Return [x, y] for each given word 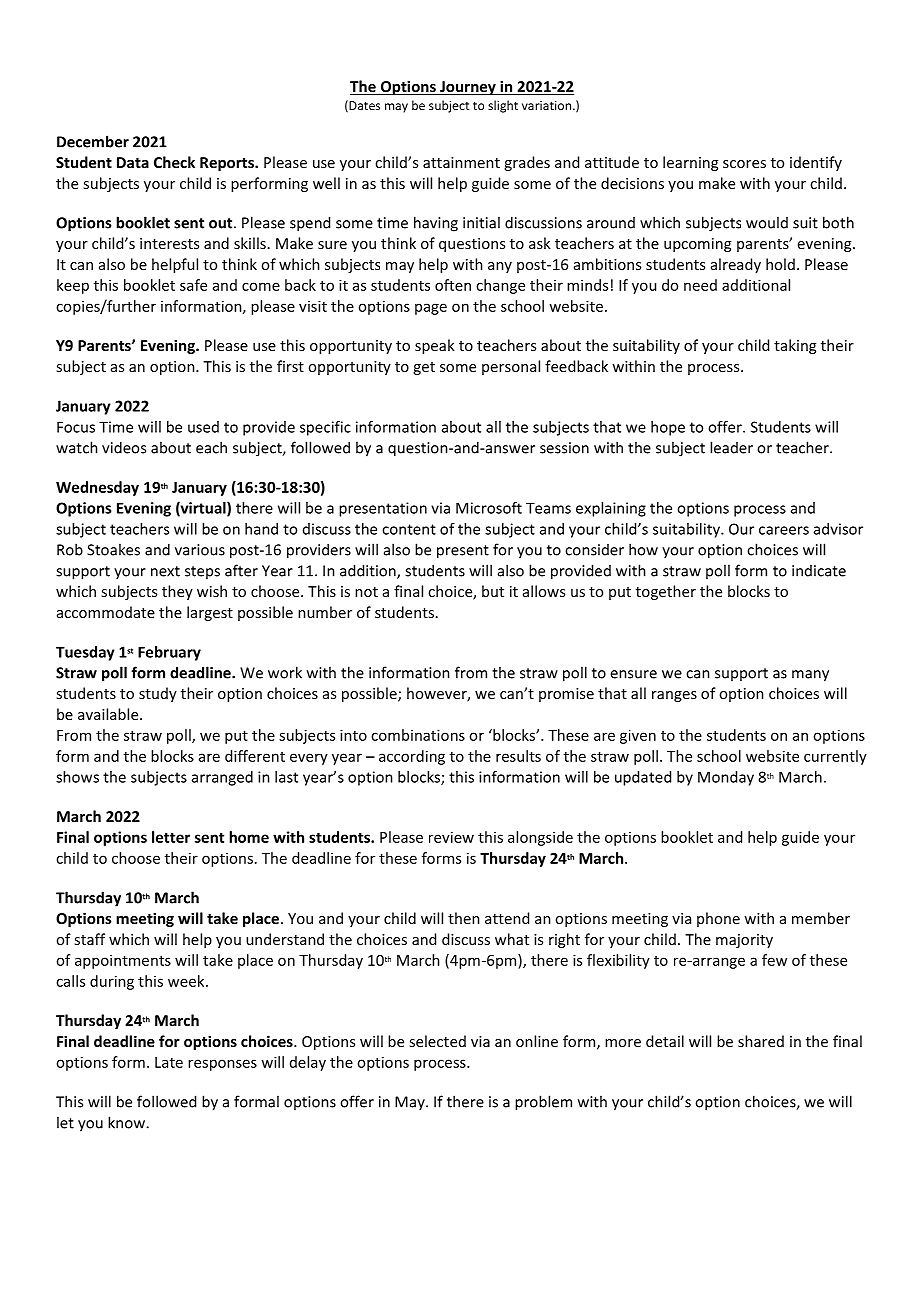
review [451, 837]
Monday [726, 778]
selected [437, 1041]
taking [795, 346]
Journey [468, 88]
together [666, 592]
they [177, 592]
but [493, 591]
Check [174, 162]
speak [435, 346]
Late [169, 1062]
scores [744, 164]
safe [193, 285]
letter [171, 837]
